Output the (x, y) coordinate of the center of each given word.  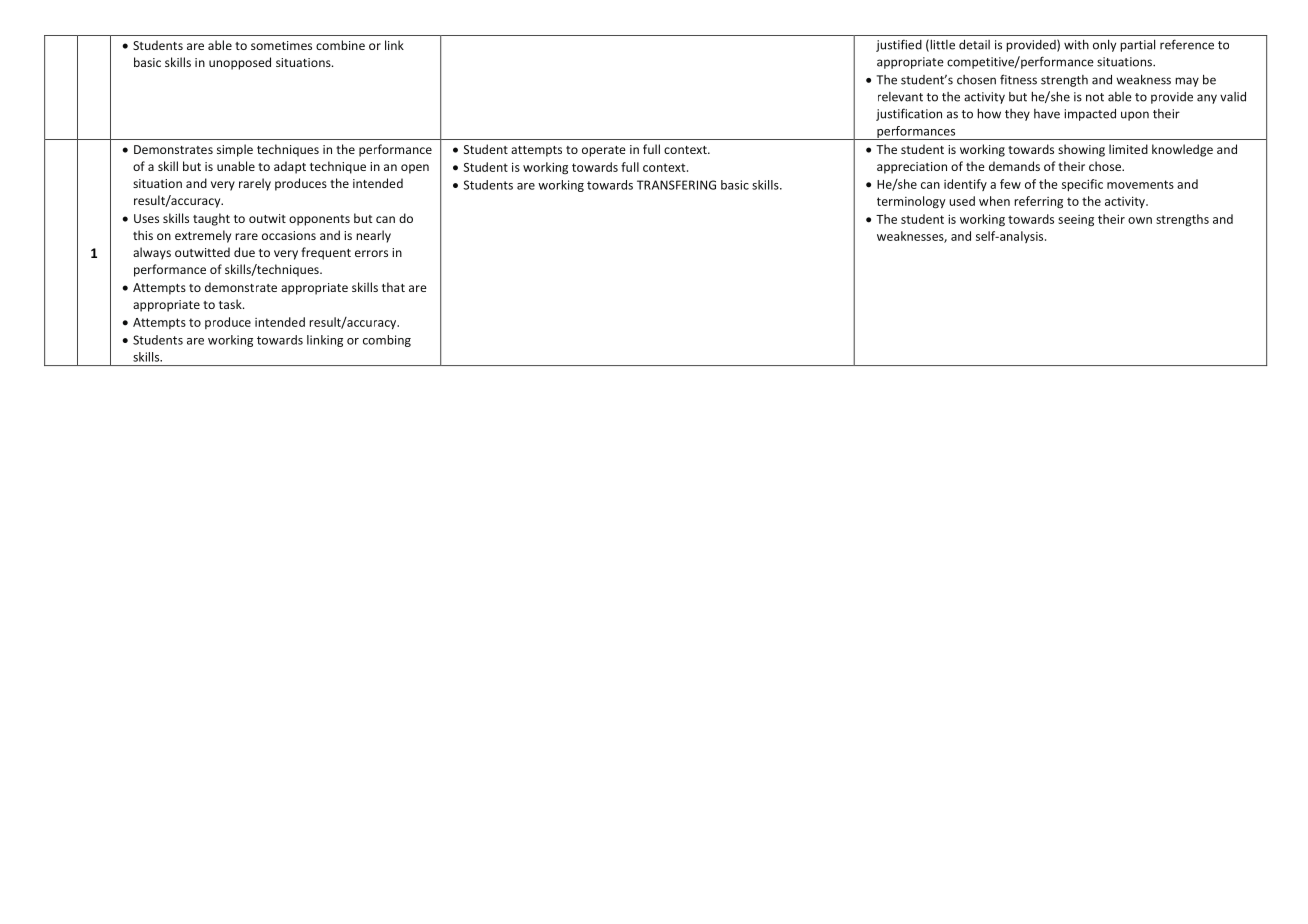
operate (604, 151)
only (1104, 45)
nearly (373, 236)
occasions (289, 235)
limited (1128, 149)
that (393, 287)
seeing (1076, 220)
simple (235, 150)
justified (899, 45)
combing (387, 341)
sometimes (281, 45)
